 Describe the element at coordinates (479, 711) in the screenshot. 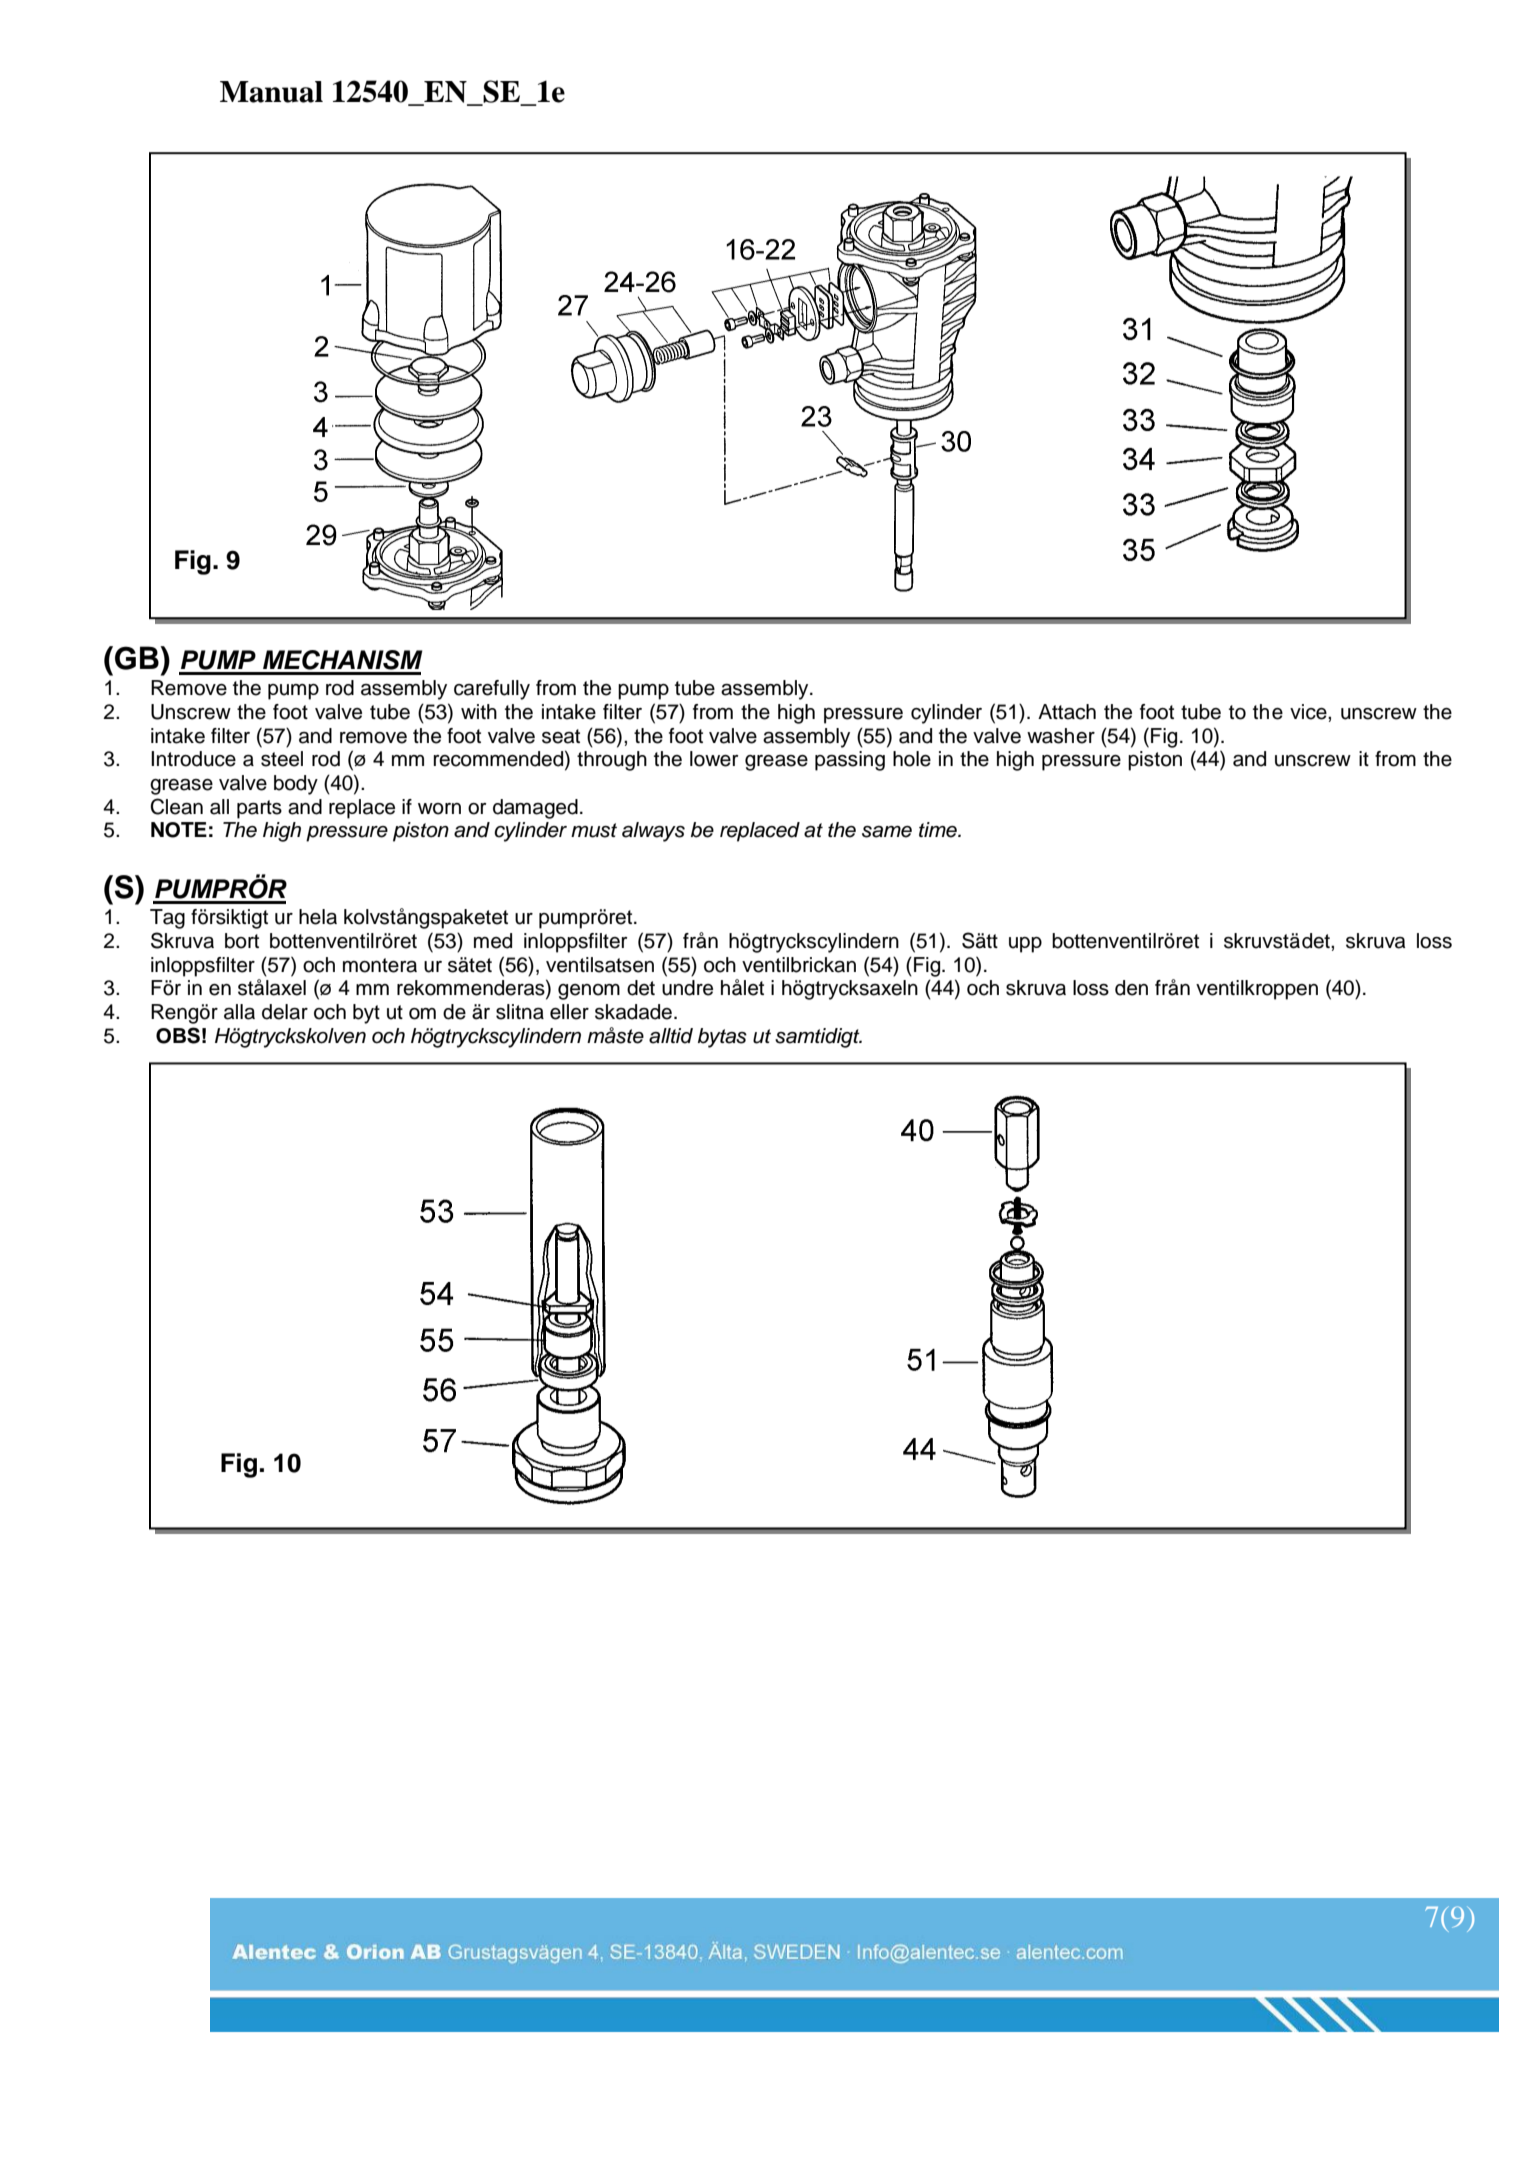

I see `with` at that location.
